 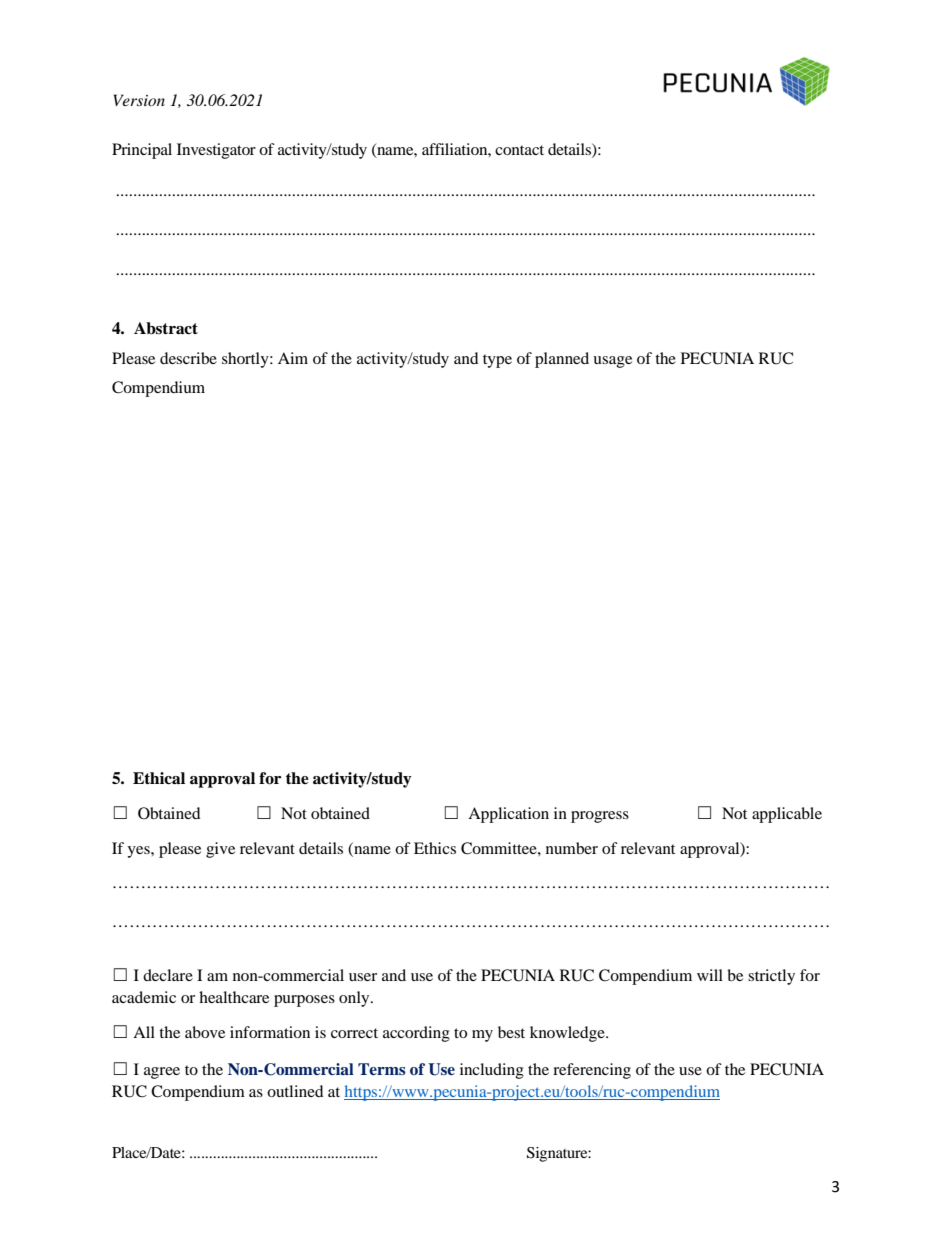 I want to click on planned, so click(x=562, y=360).
